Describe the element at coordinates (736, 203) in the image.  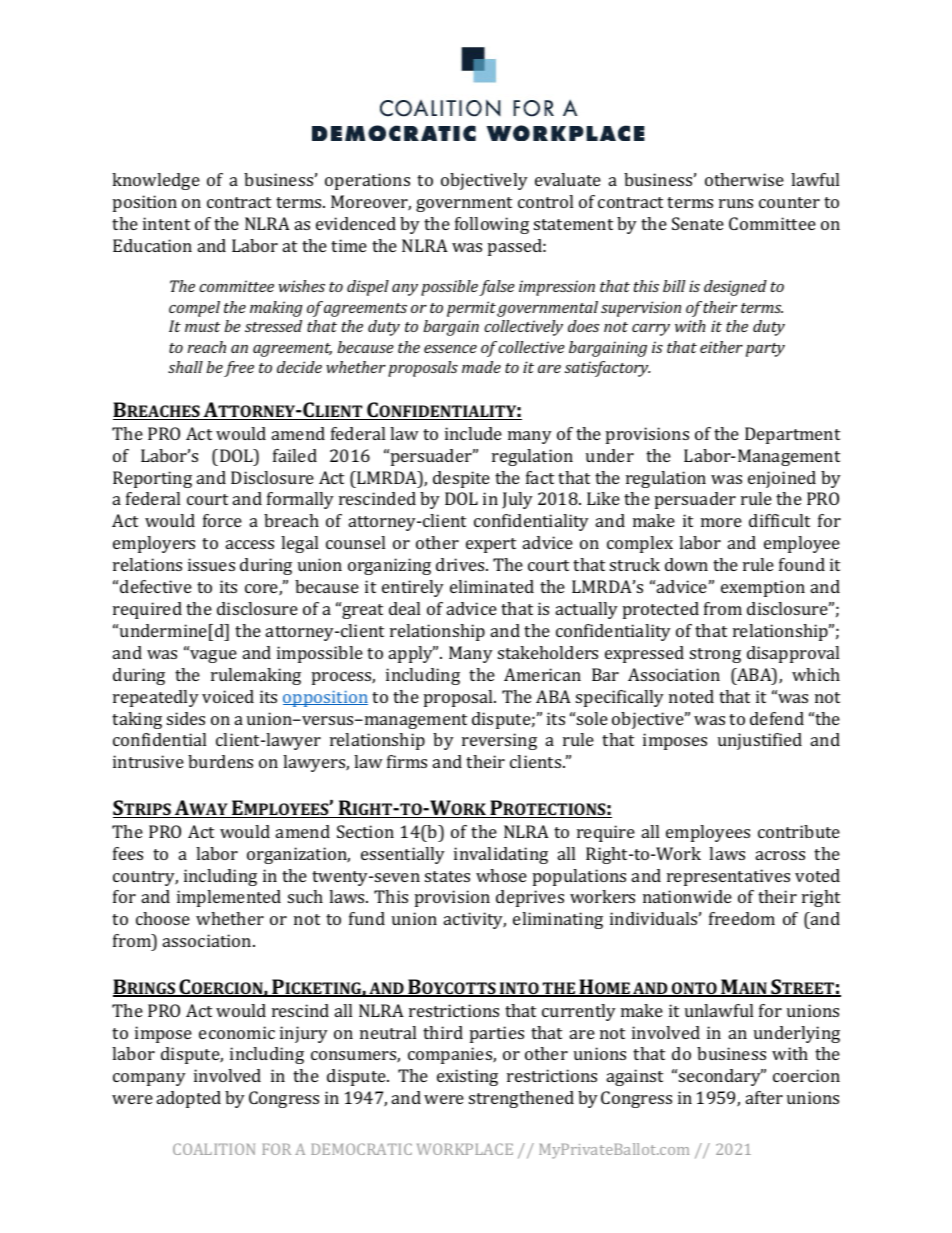
I see `runs` at that location.
